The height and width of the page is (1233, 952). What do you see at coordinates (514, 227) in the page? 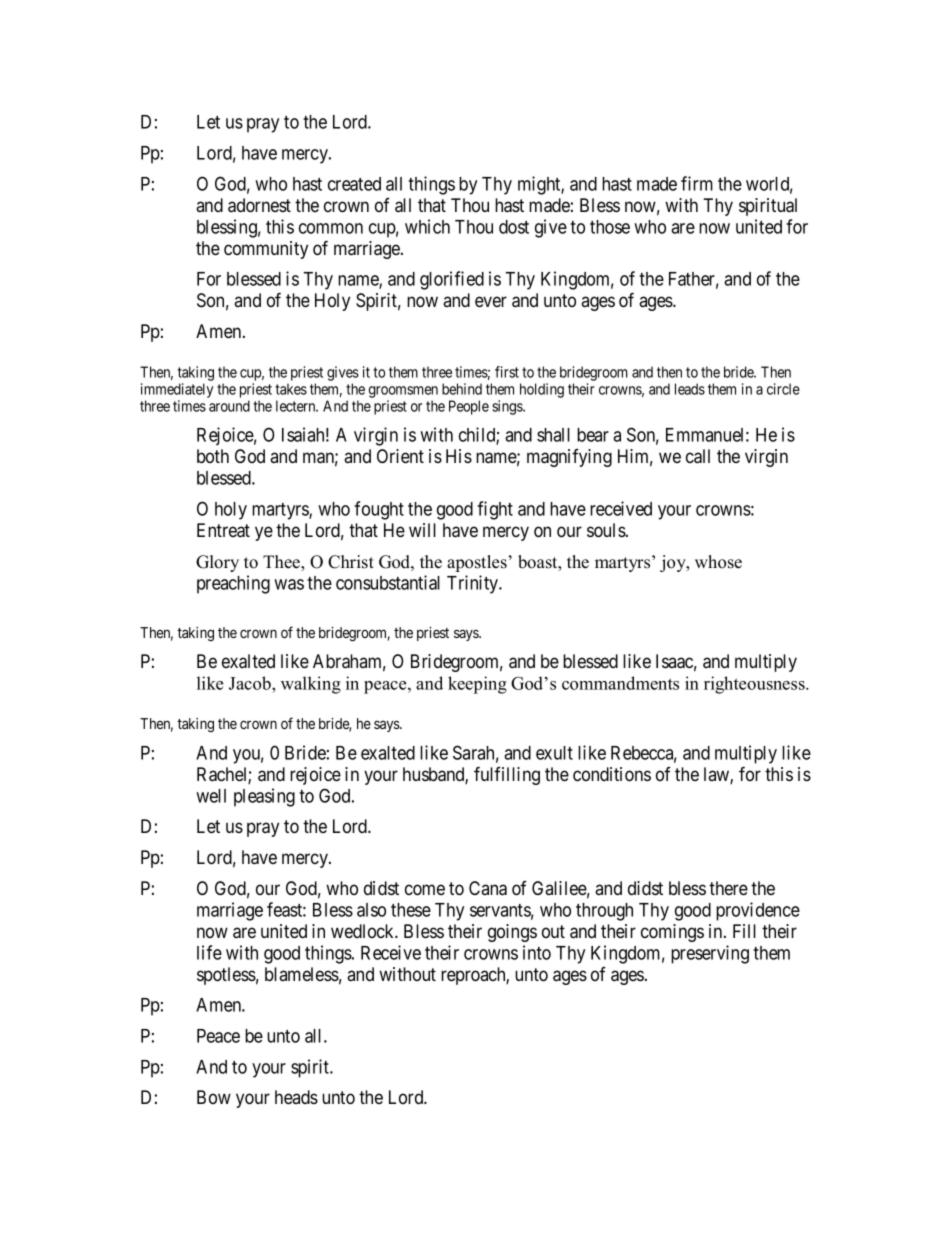
I see `dost` at bounding box center [514, 227].
